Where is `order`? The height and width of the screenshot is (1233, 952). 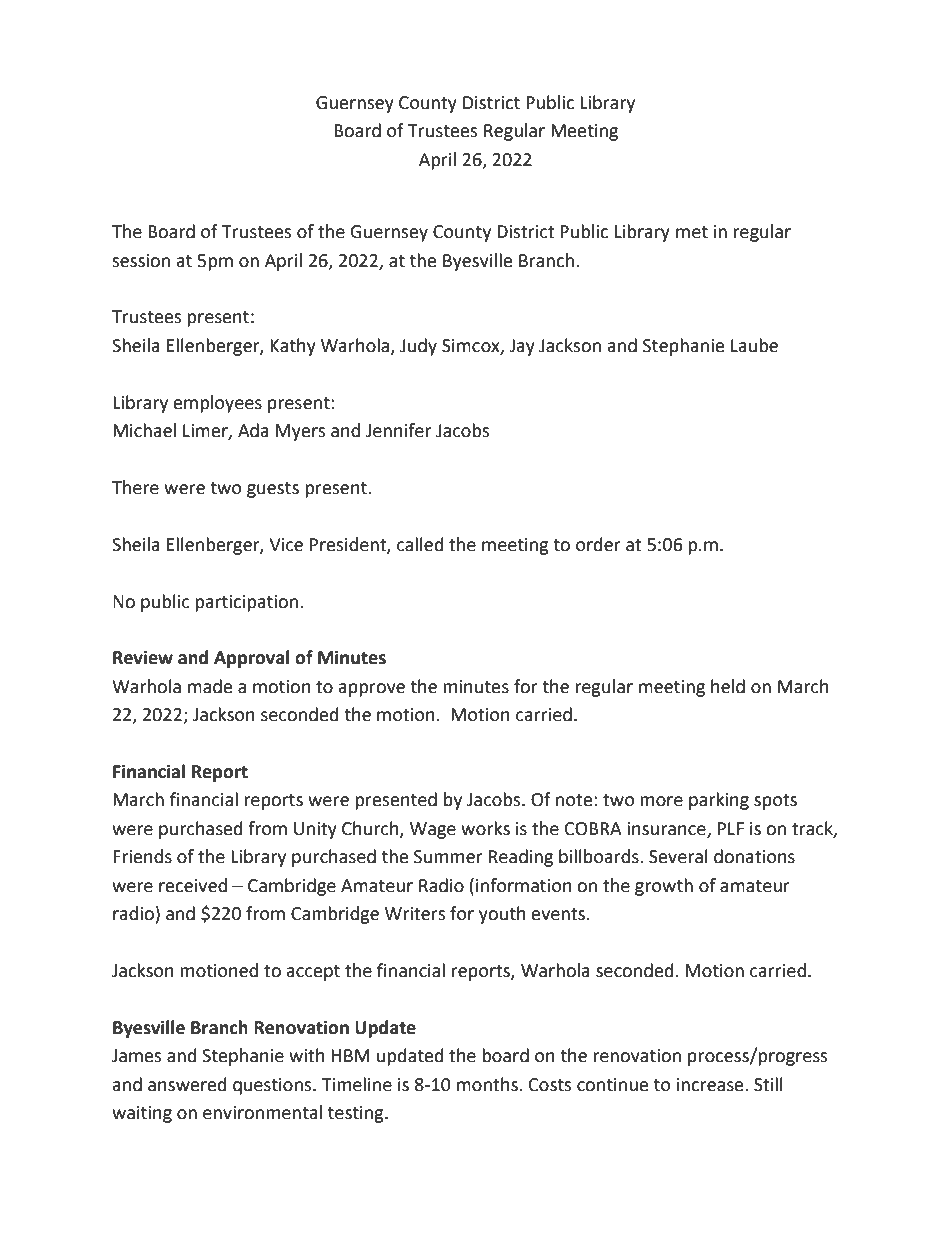
order is located at coordinates (598, 544).
